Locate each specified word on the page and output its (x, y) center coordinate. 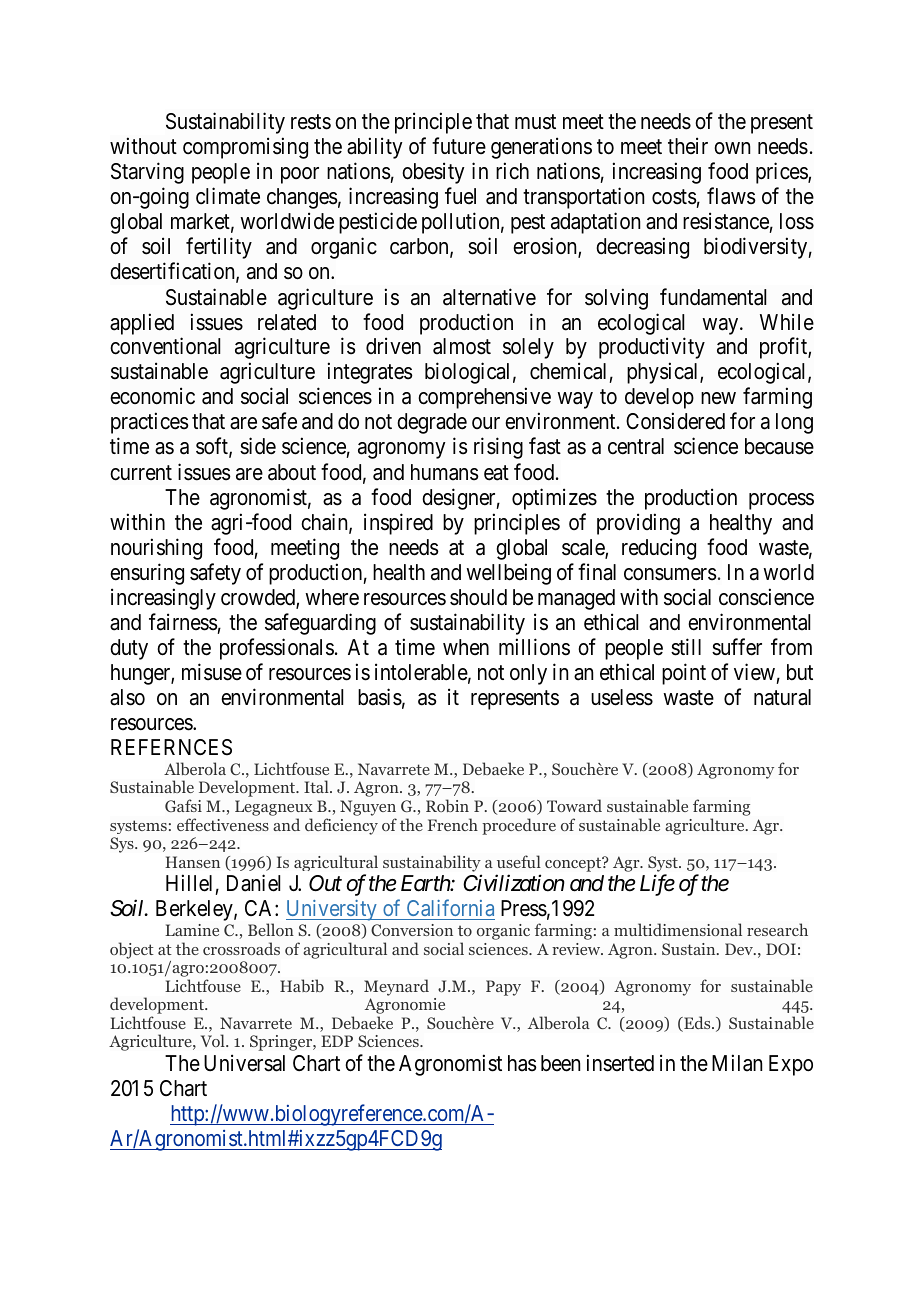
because (779, 446)
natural (782, 697)
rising (498, 448)
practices (150, 423)
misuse (212, 672)
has (522, 1063)
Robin (447, 805)
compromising (245, 148)
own (732, 148)
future (459, 146)
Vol (214, 1040)
